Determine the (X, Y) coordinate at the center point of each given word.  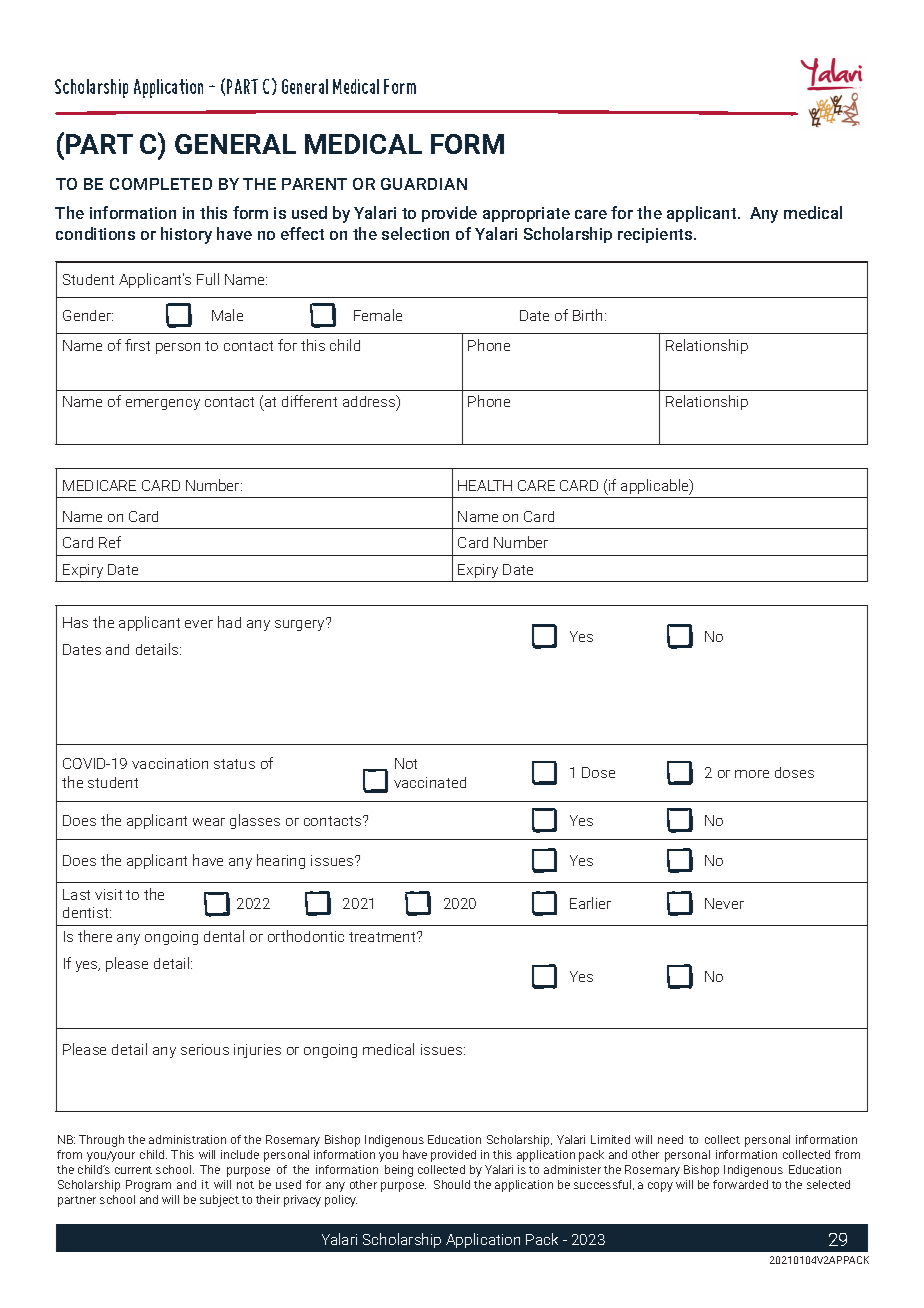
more (752, 774)
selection (415, 233)
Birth (589, 315)
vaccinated (430, 782)
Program (148, 1186)
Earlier (590, 903)
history (186, 235)
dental (224, 936)
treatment (383, 937)
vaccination (170, 763)
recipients (656, 235)
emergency (163, 404)
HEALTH (485, 485)
